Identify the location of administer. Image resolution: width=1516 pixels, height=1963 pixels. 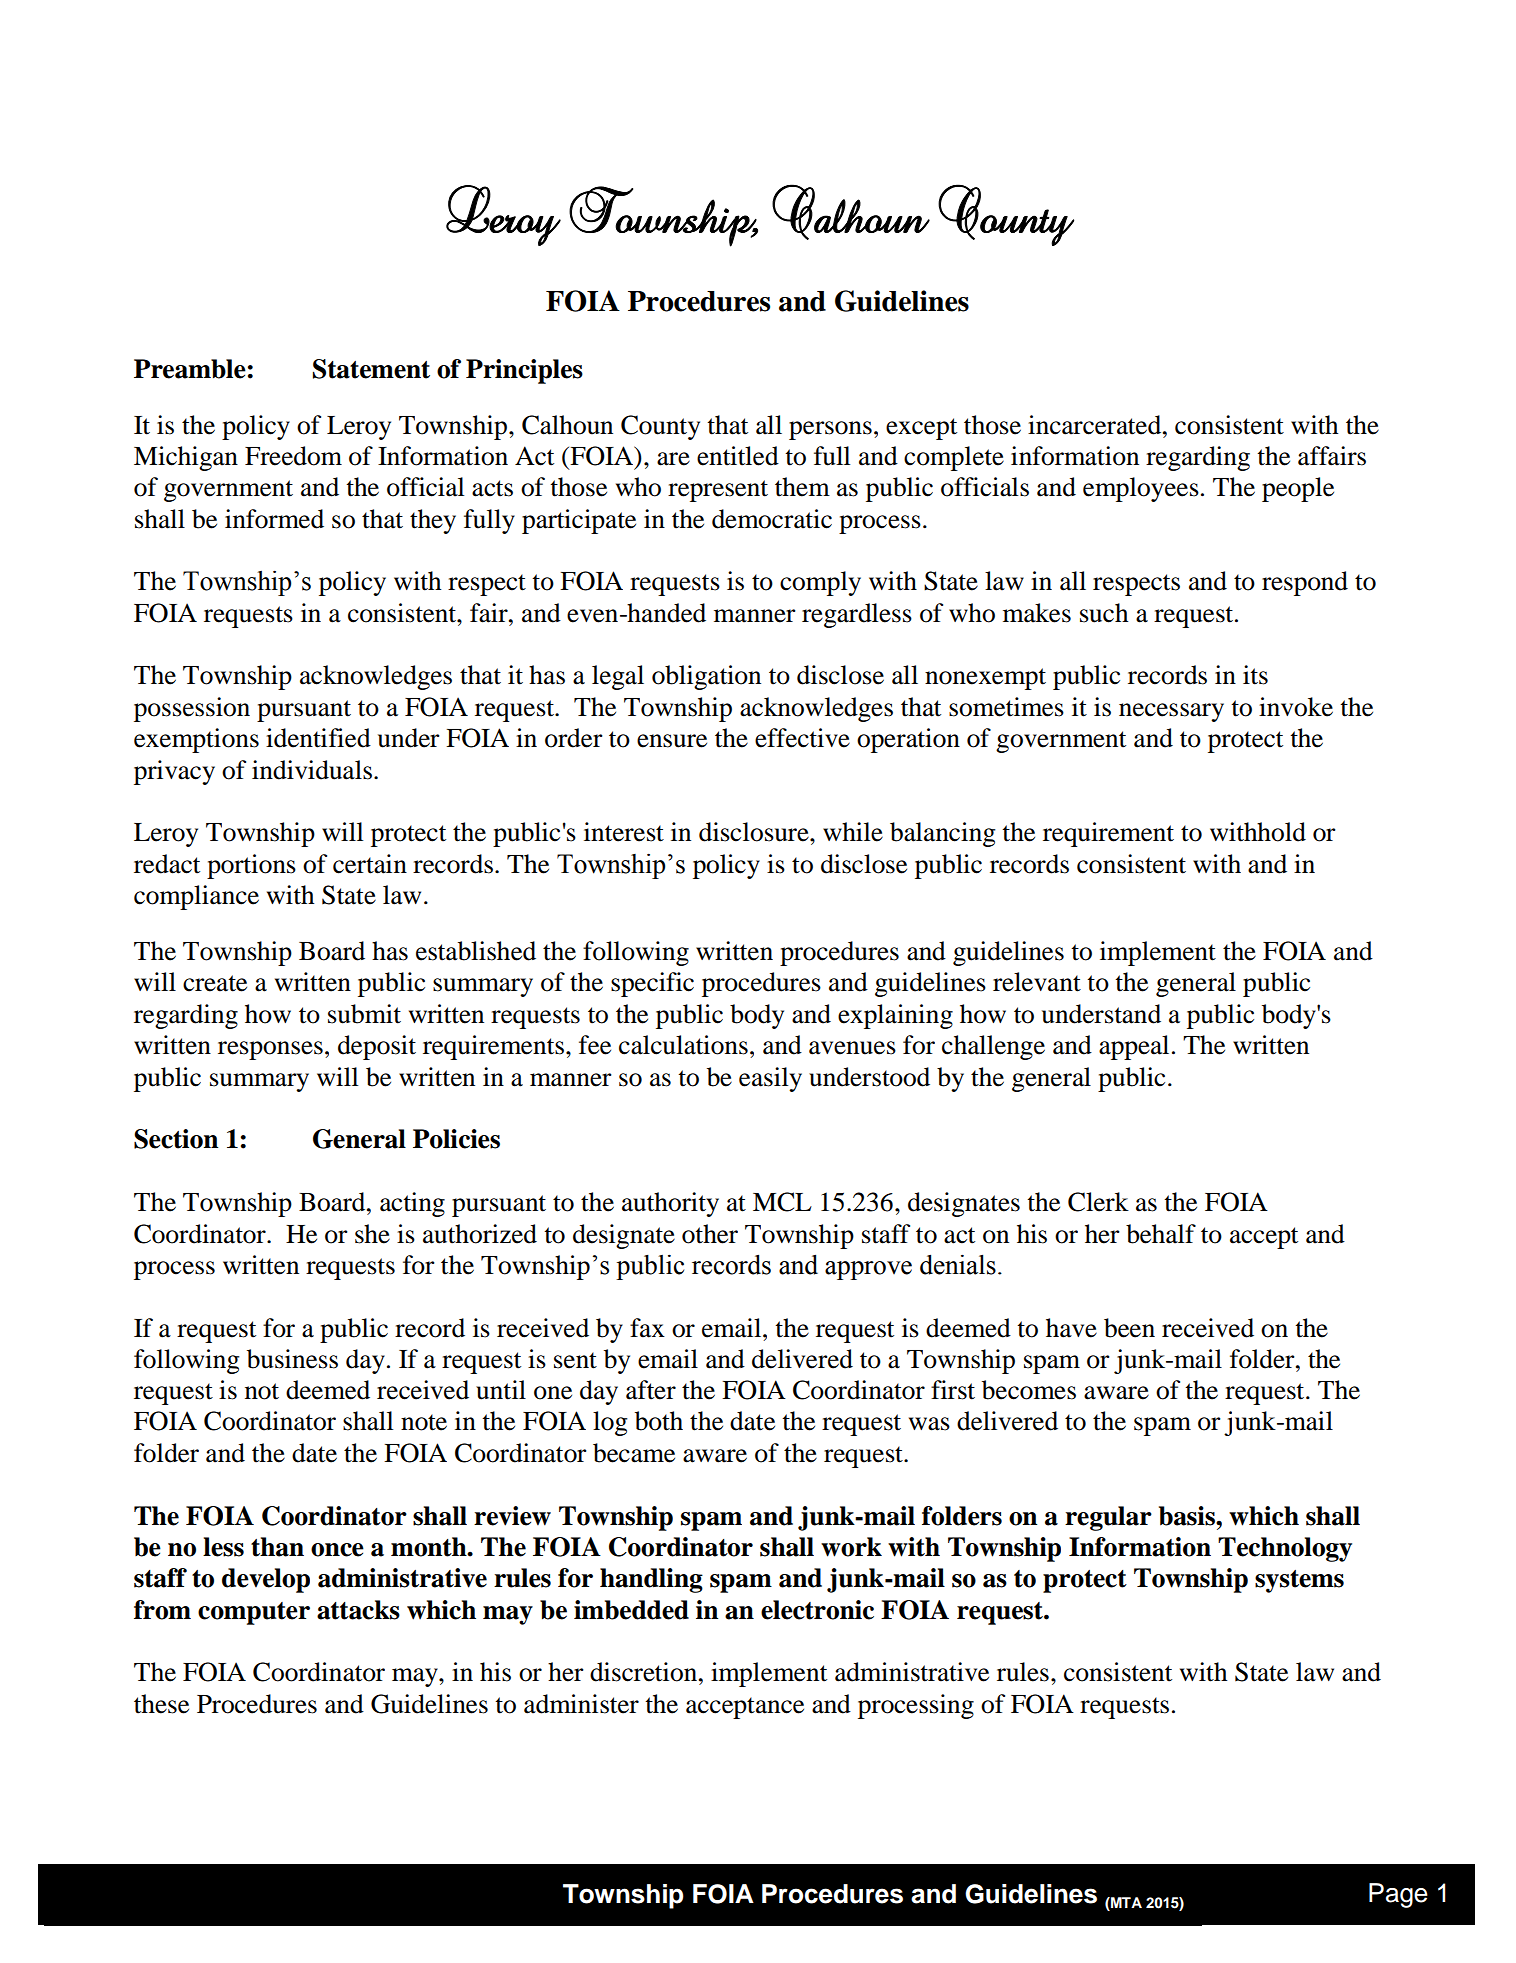
(581, 1704).
